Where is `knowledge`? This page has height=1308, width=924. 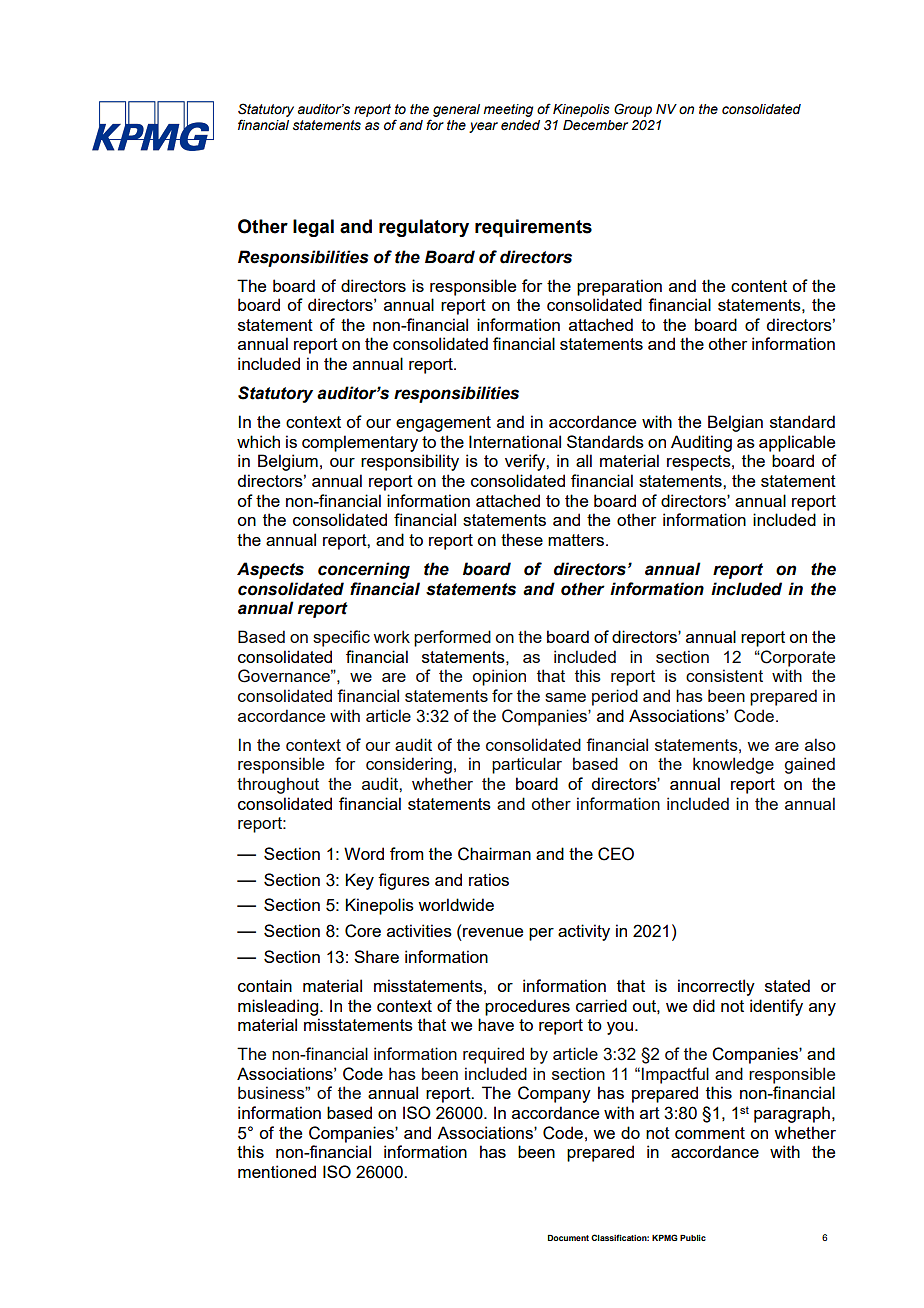
knowledge is located at coordinates (733, 765).
